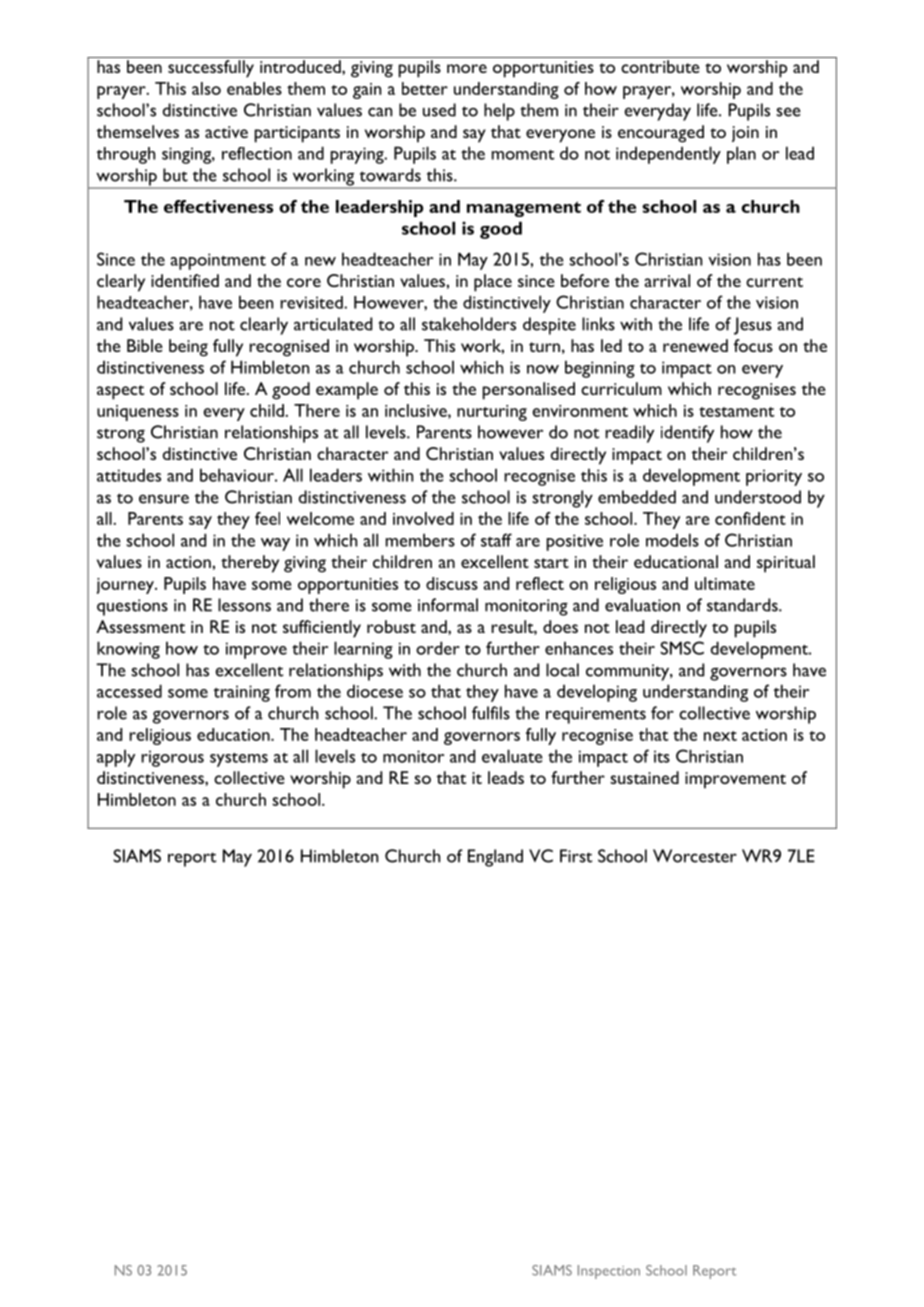  What do you see at coordinates (758, 497) in the page?
I see `understood` at bounding box center [758, 497].
